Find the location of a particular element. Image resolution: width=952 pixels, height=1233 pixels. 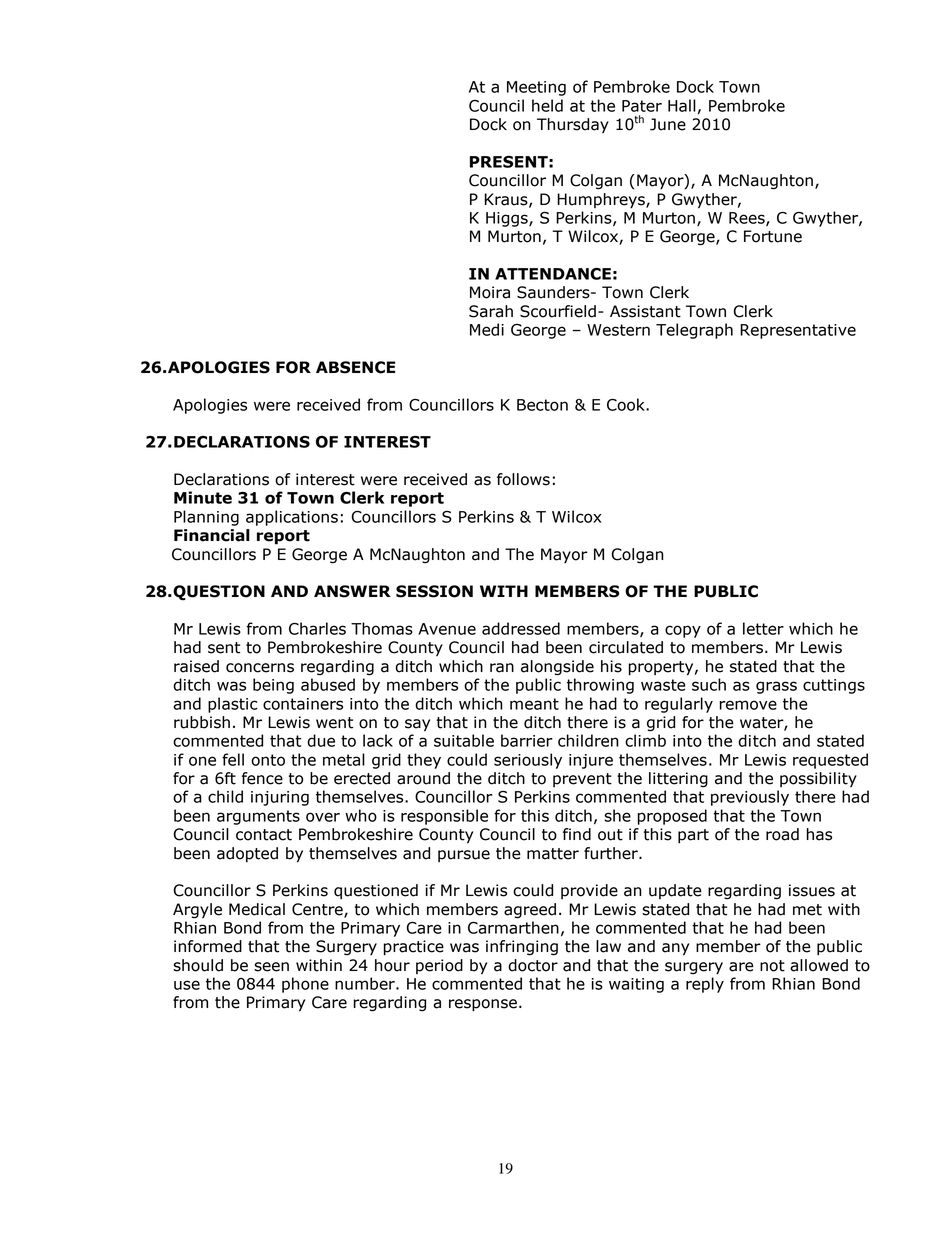

held is located at coordinates (547, 105).
